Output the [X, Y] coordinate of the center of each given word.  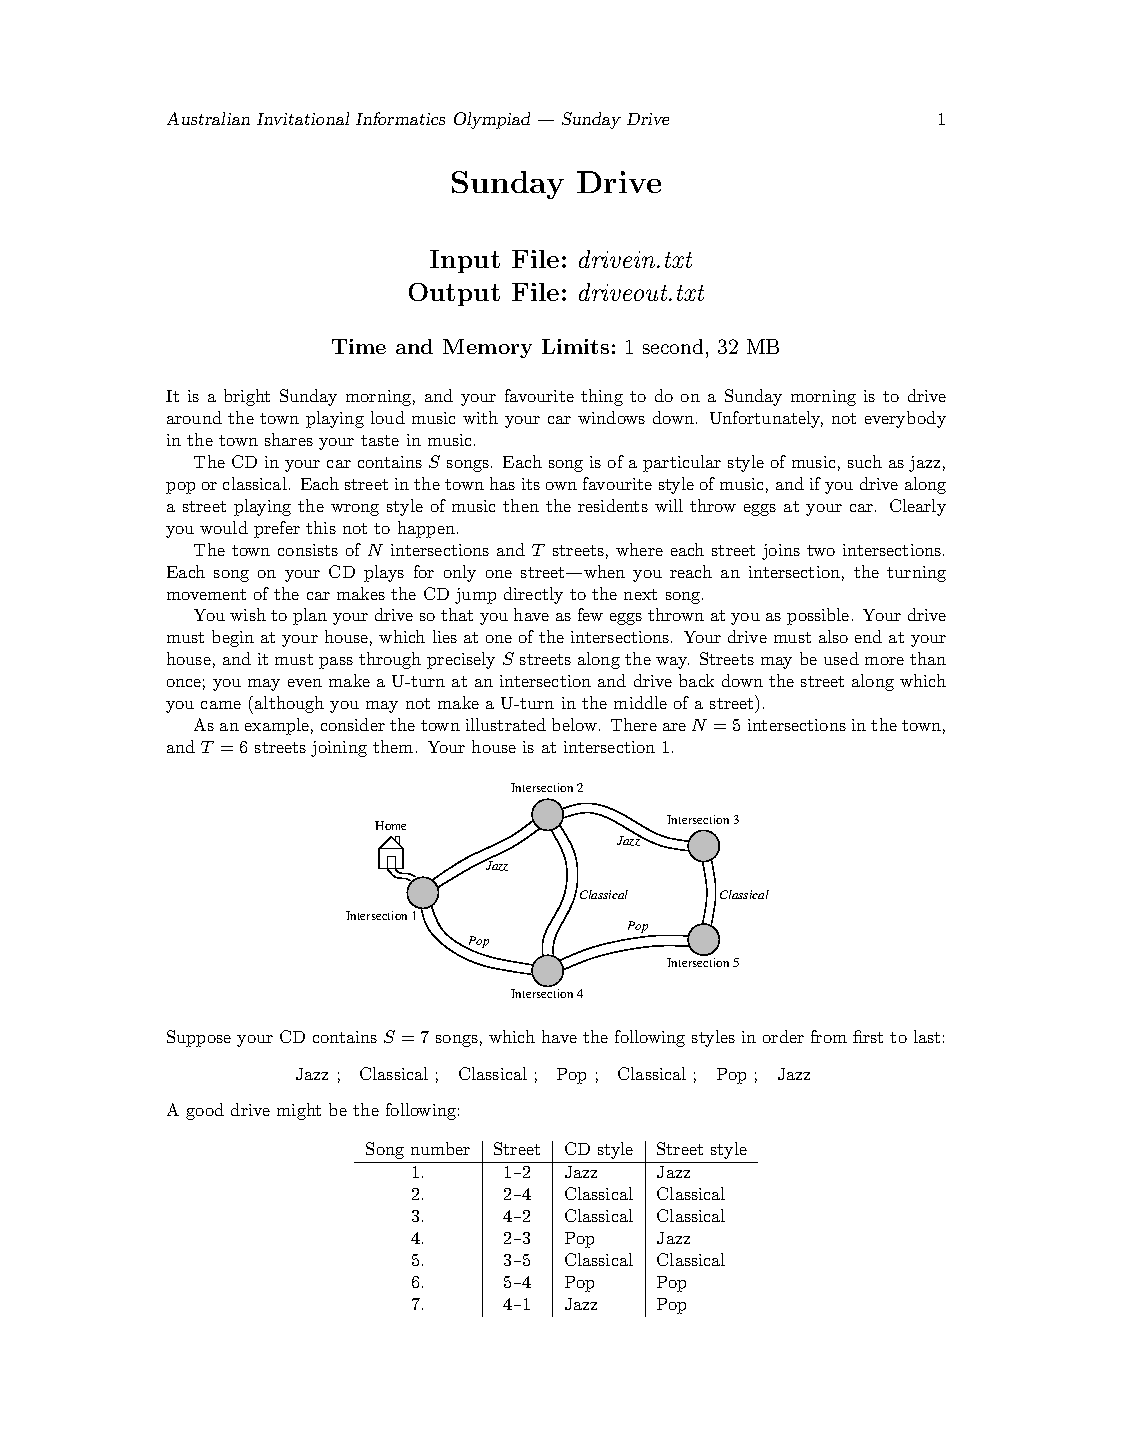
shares [289, 439]
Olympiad [492, 120]
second [673, 346]
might [299, 1111]
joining [339, 749]
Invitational [303, 118]
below [574, 724]
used [841, 658]
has [502, 483]
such [865, 461]
